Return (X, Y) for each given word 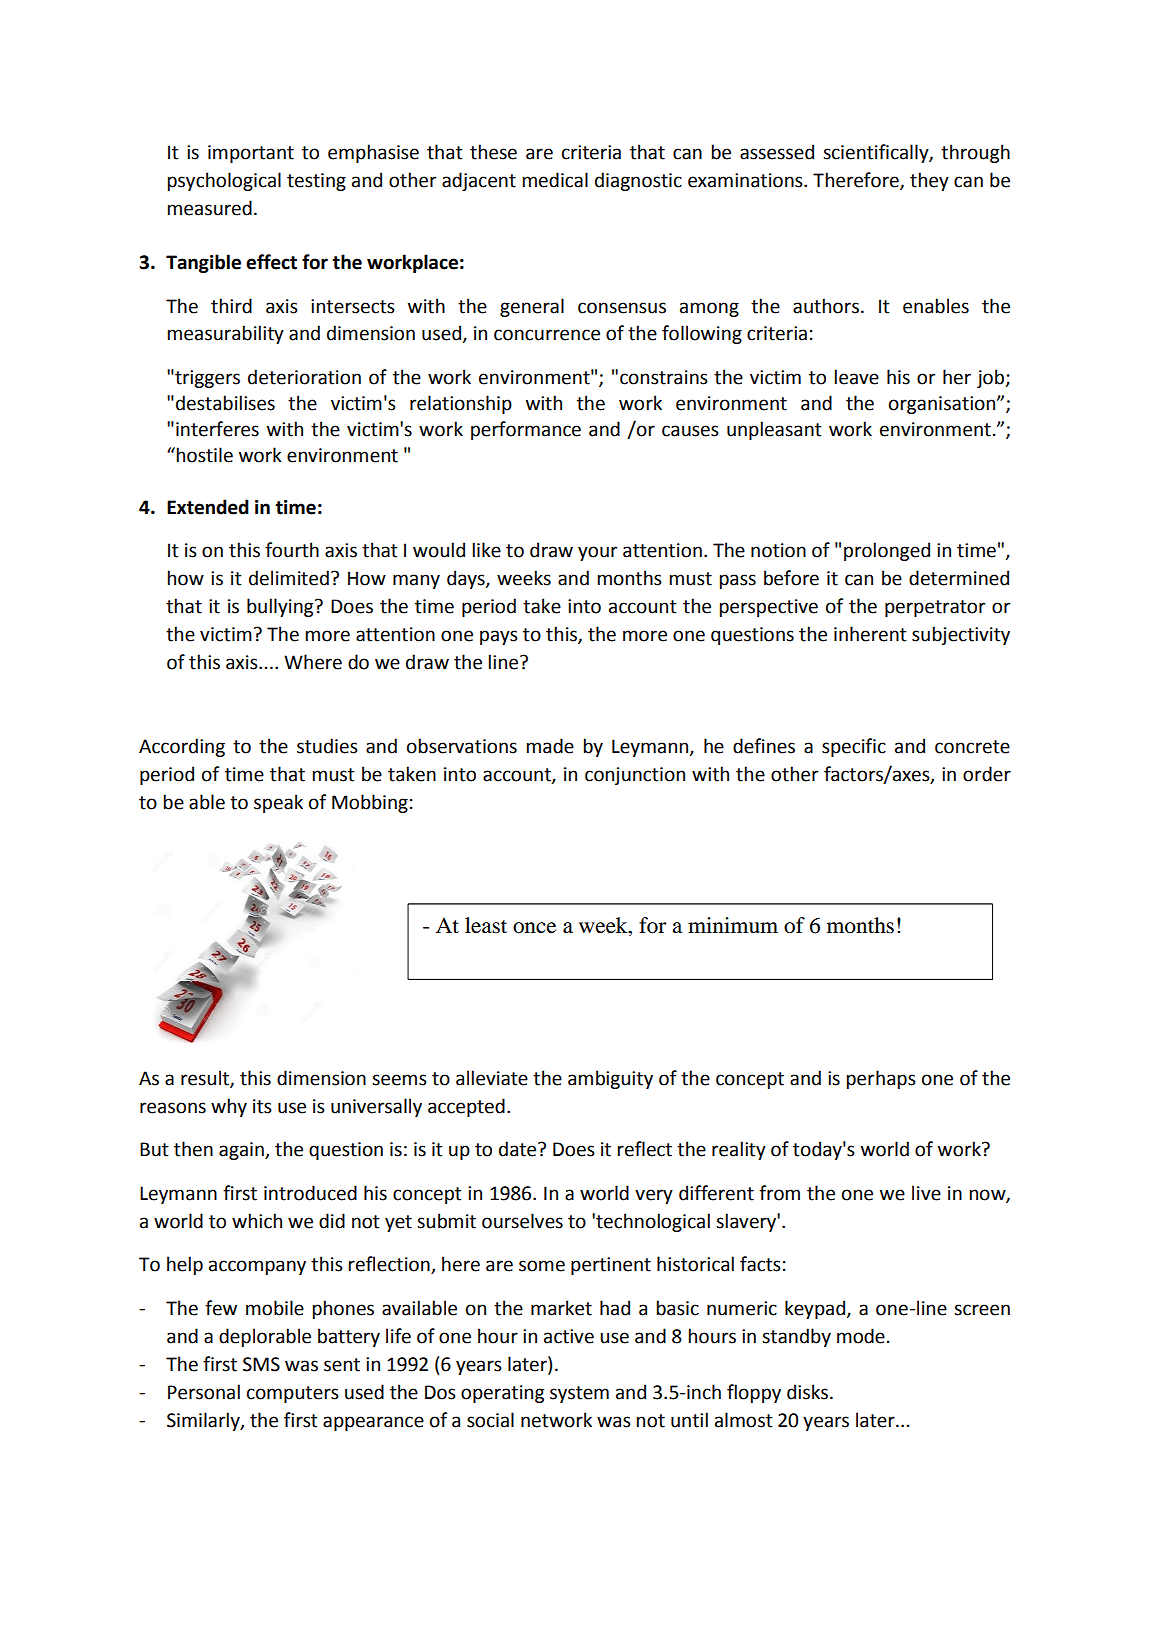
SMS (261, 1364)
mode (861, 1336)
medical (555, 180)
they (929, 181)
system (579, 1394)
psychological (224, 181)
